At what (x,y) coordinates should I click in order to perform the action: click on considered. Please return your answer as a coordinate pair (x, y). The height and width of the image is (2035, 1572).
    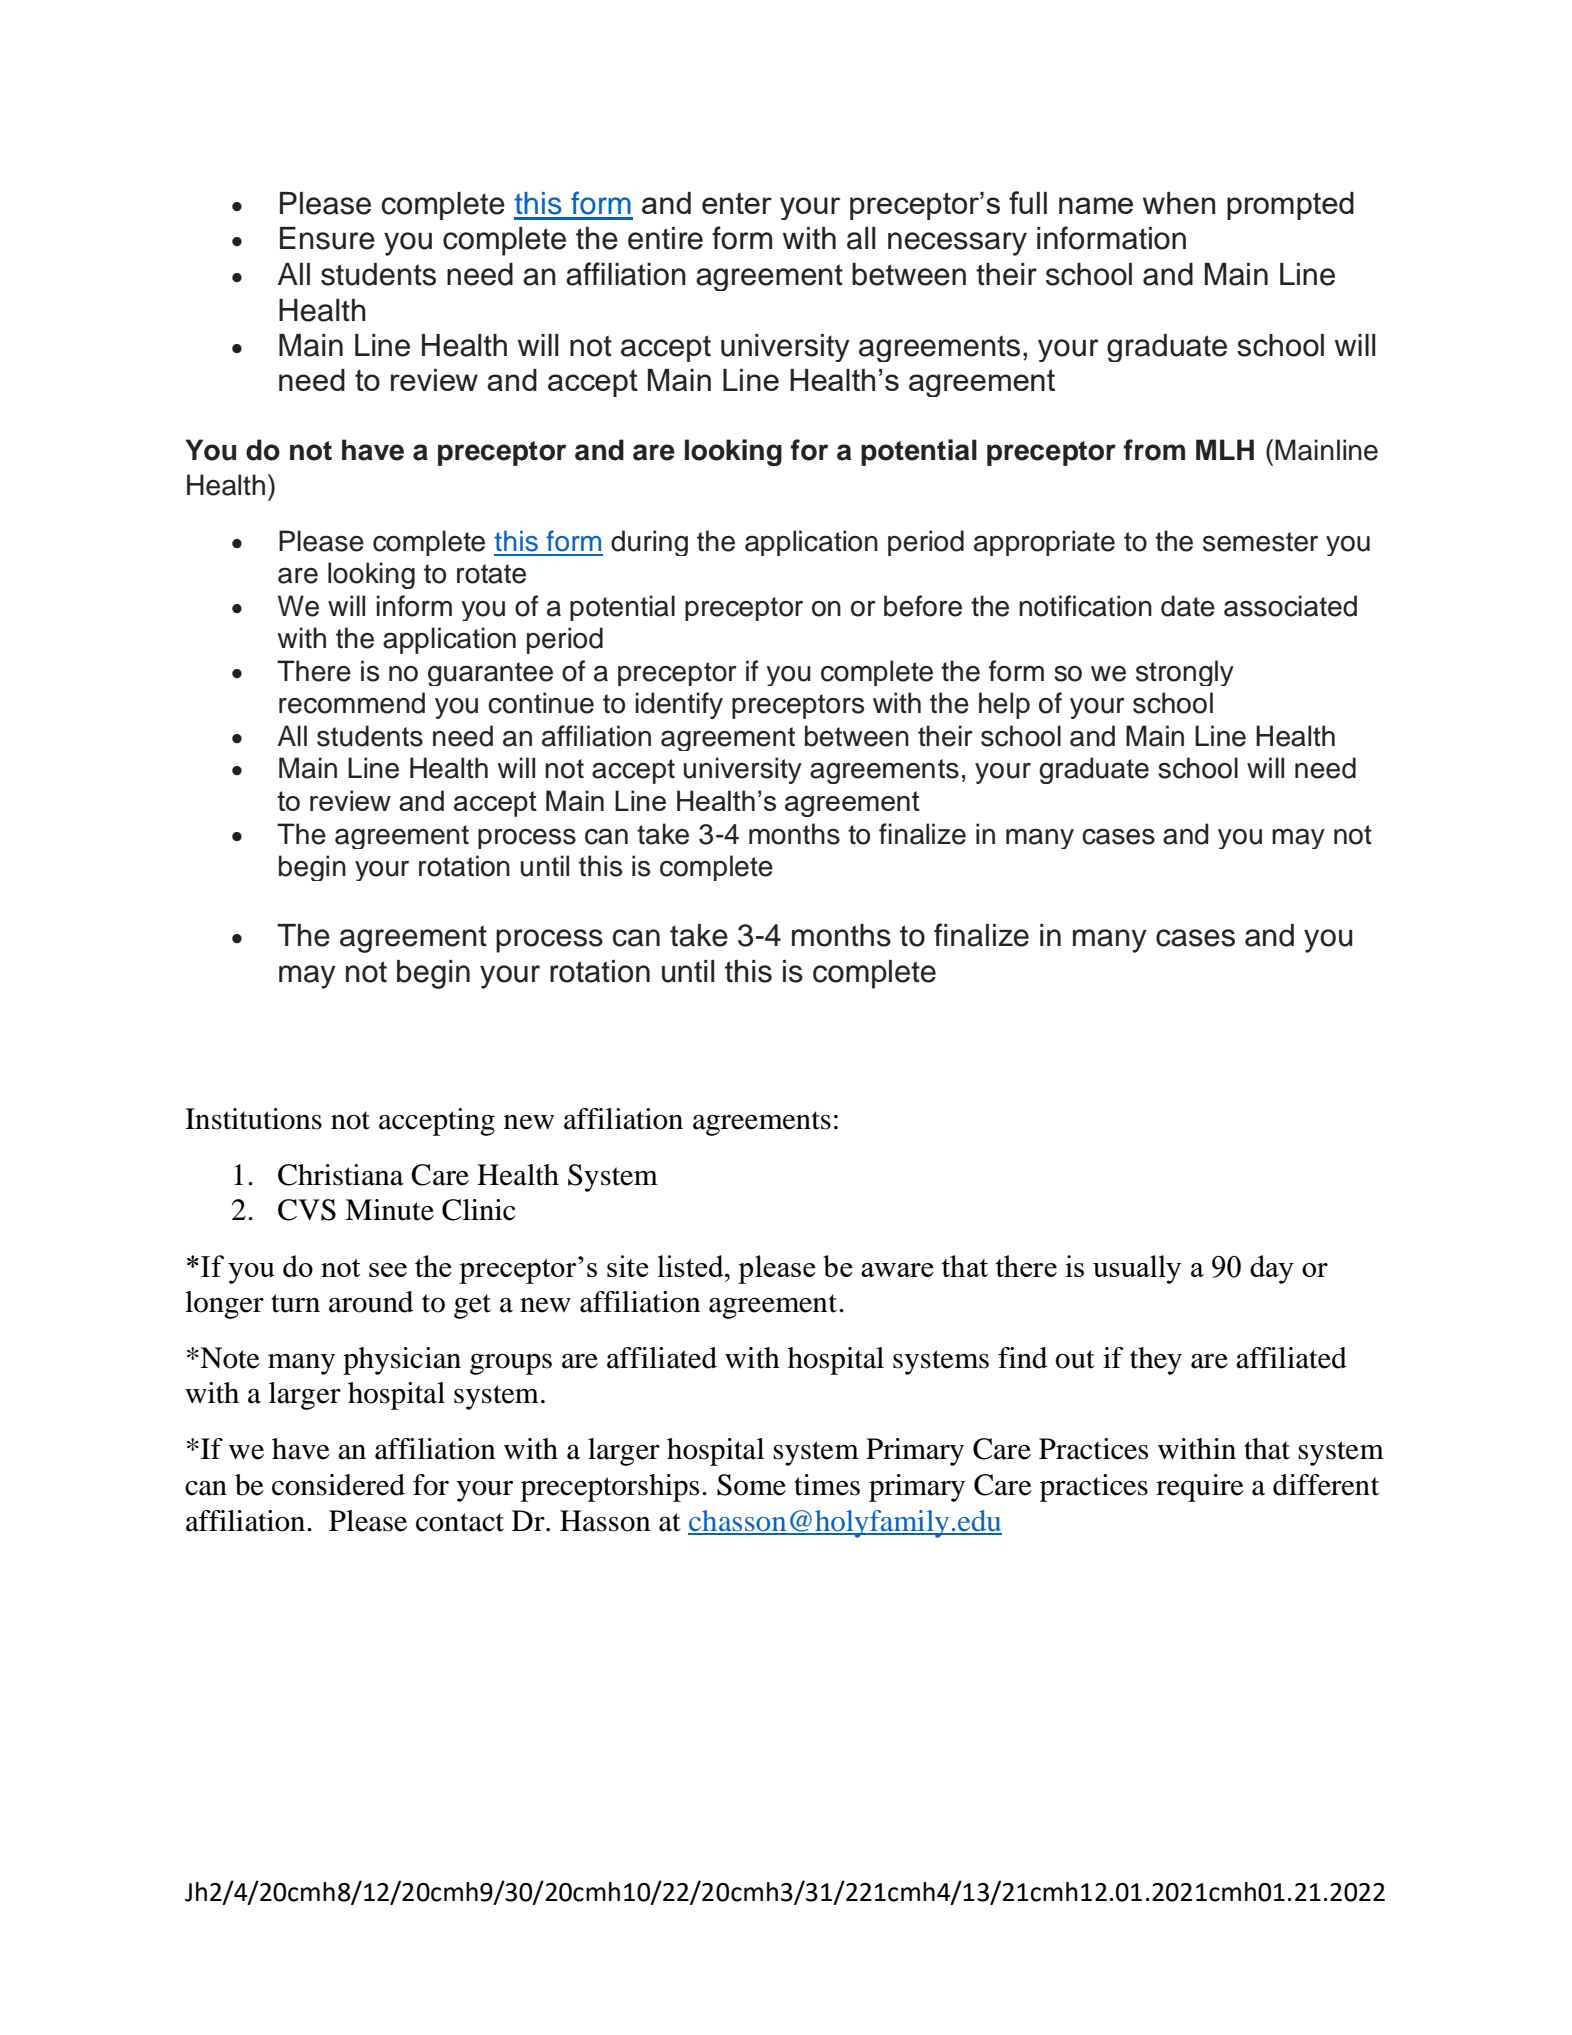
    Looking at the image, I should click on (338, 1485).
